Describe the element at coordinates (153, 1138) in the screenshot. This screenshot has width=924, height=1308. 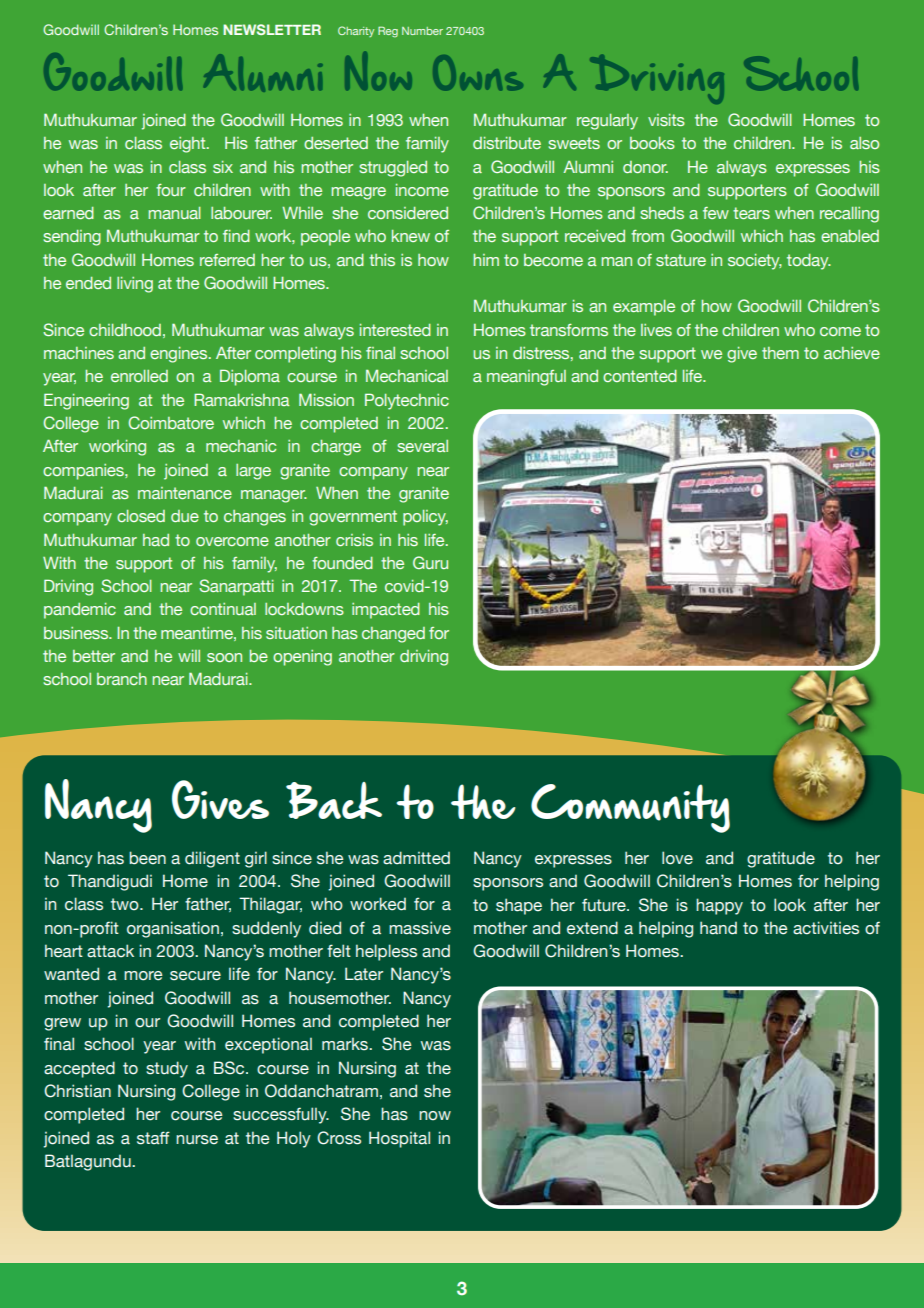
I see `staff` at that location.
